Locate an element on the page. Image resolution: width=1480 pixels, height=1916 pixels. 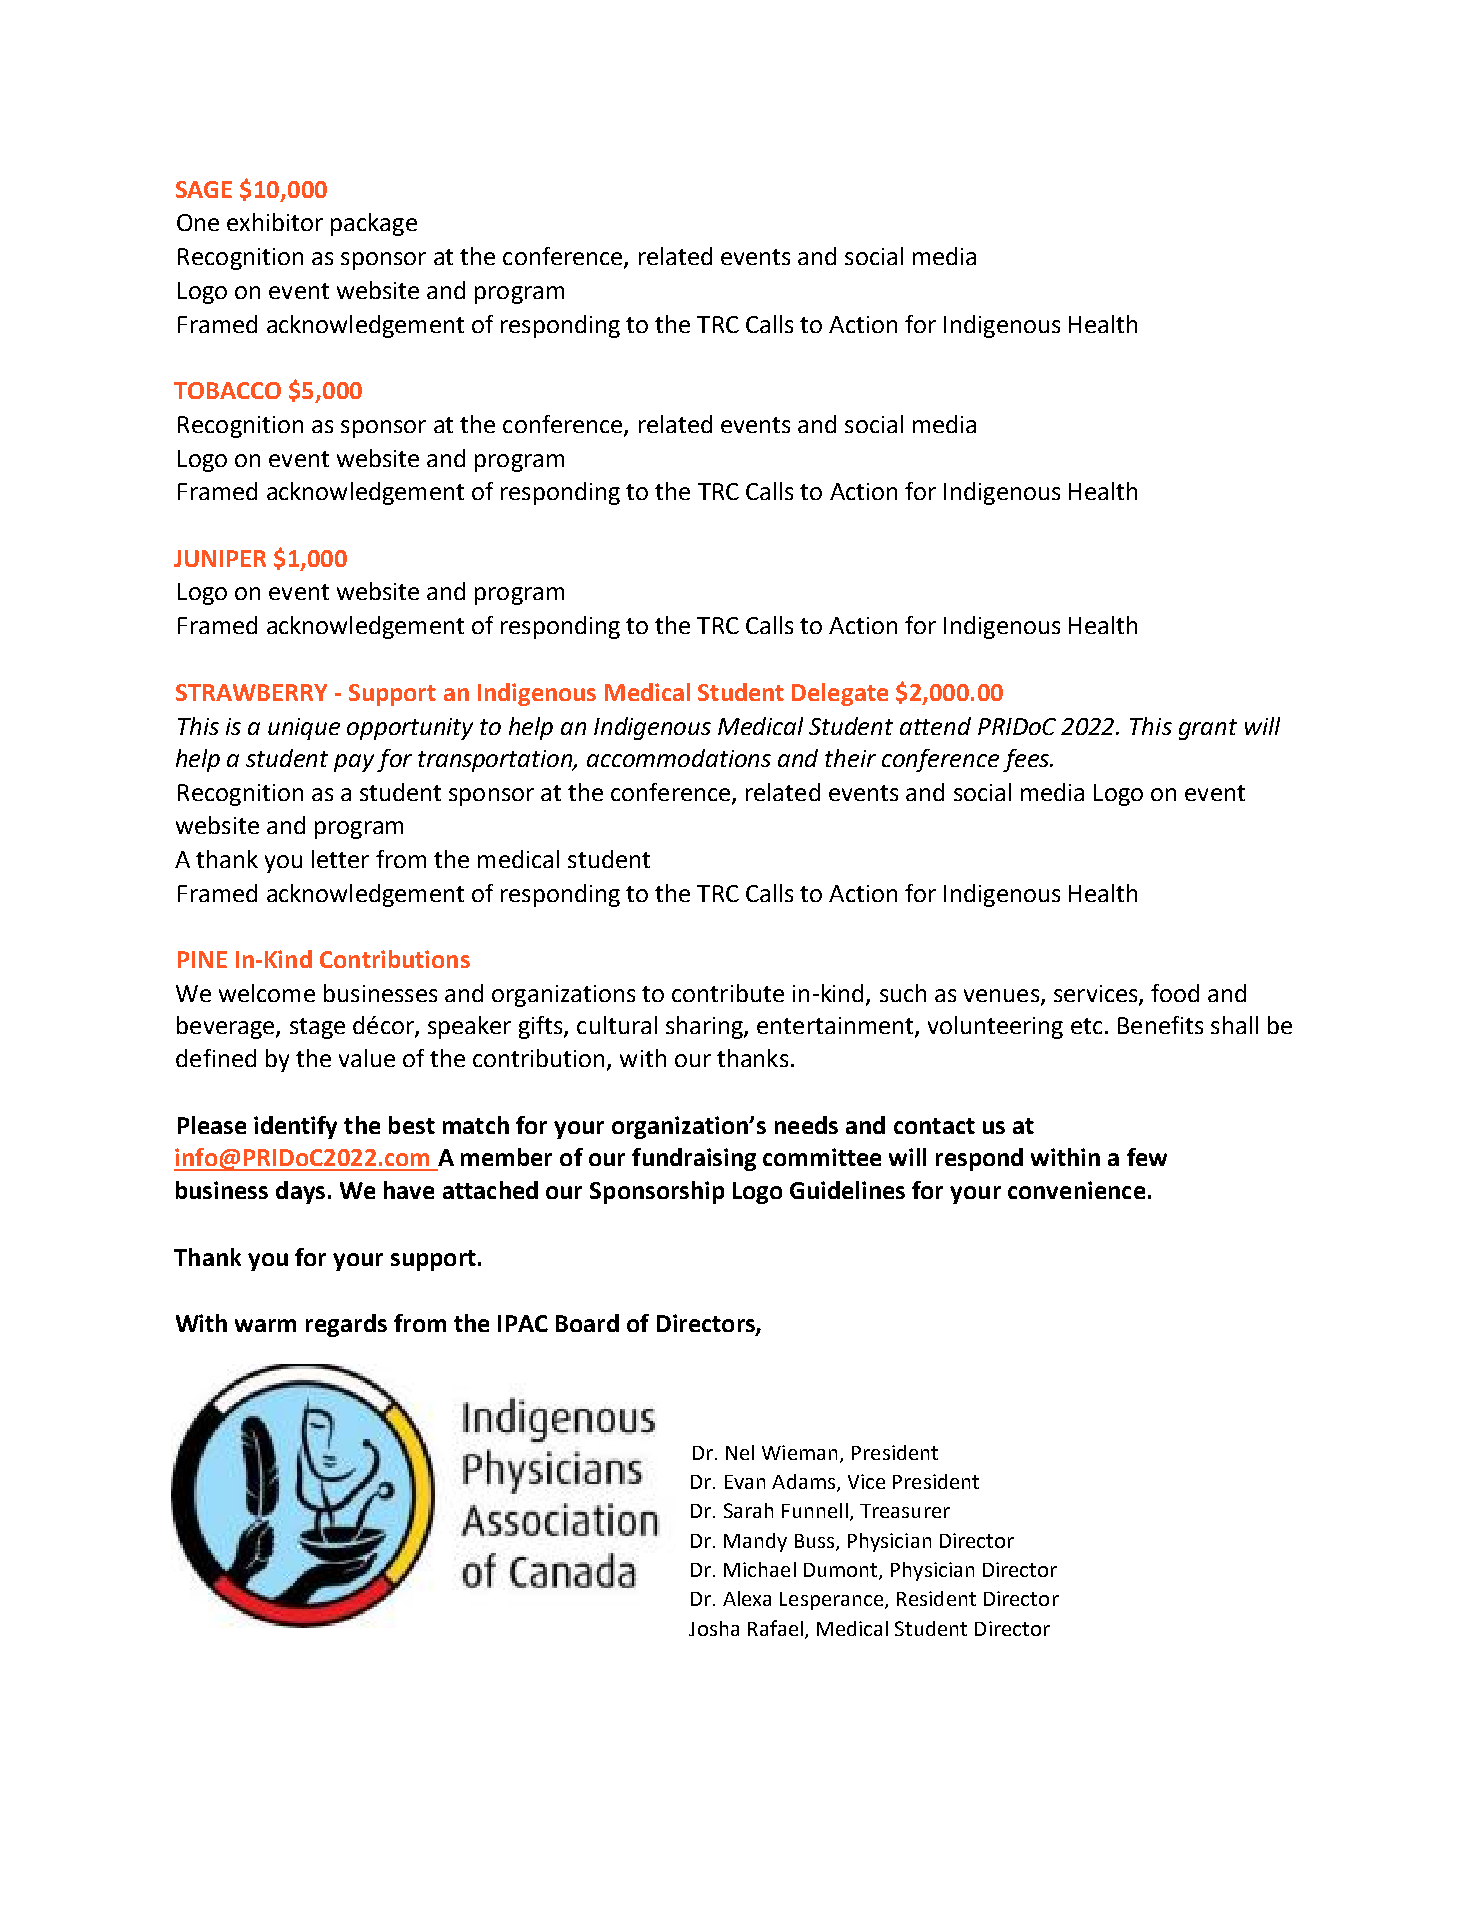
contribute is located at coordinates (728, 993).
